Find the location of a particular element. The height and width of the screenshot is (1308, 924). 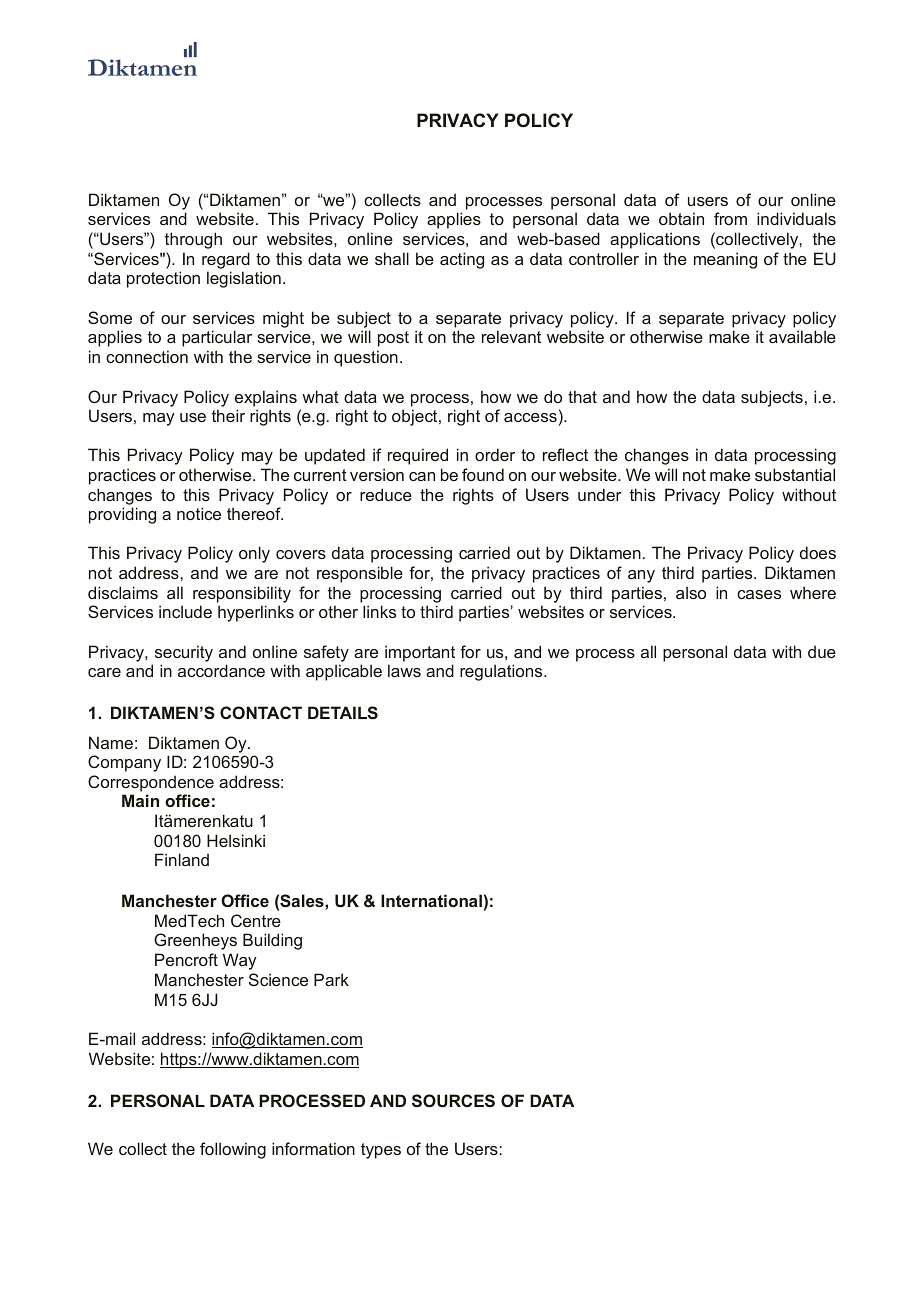

substantial is located at coordinates (795, 474).
